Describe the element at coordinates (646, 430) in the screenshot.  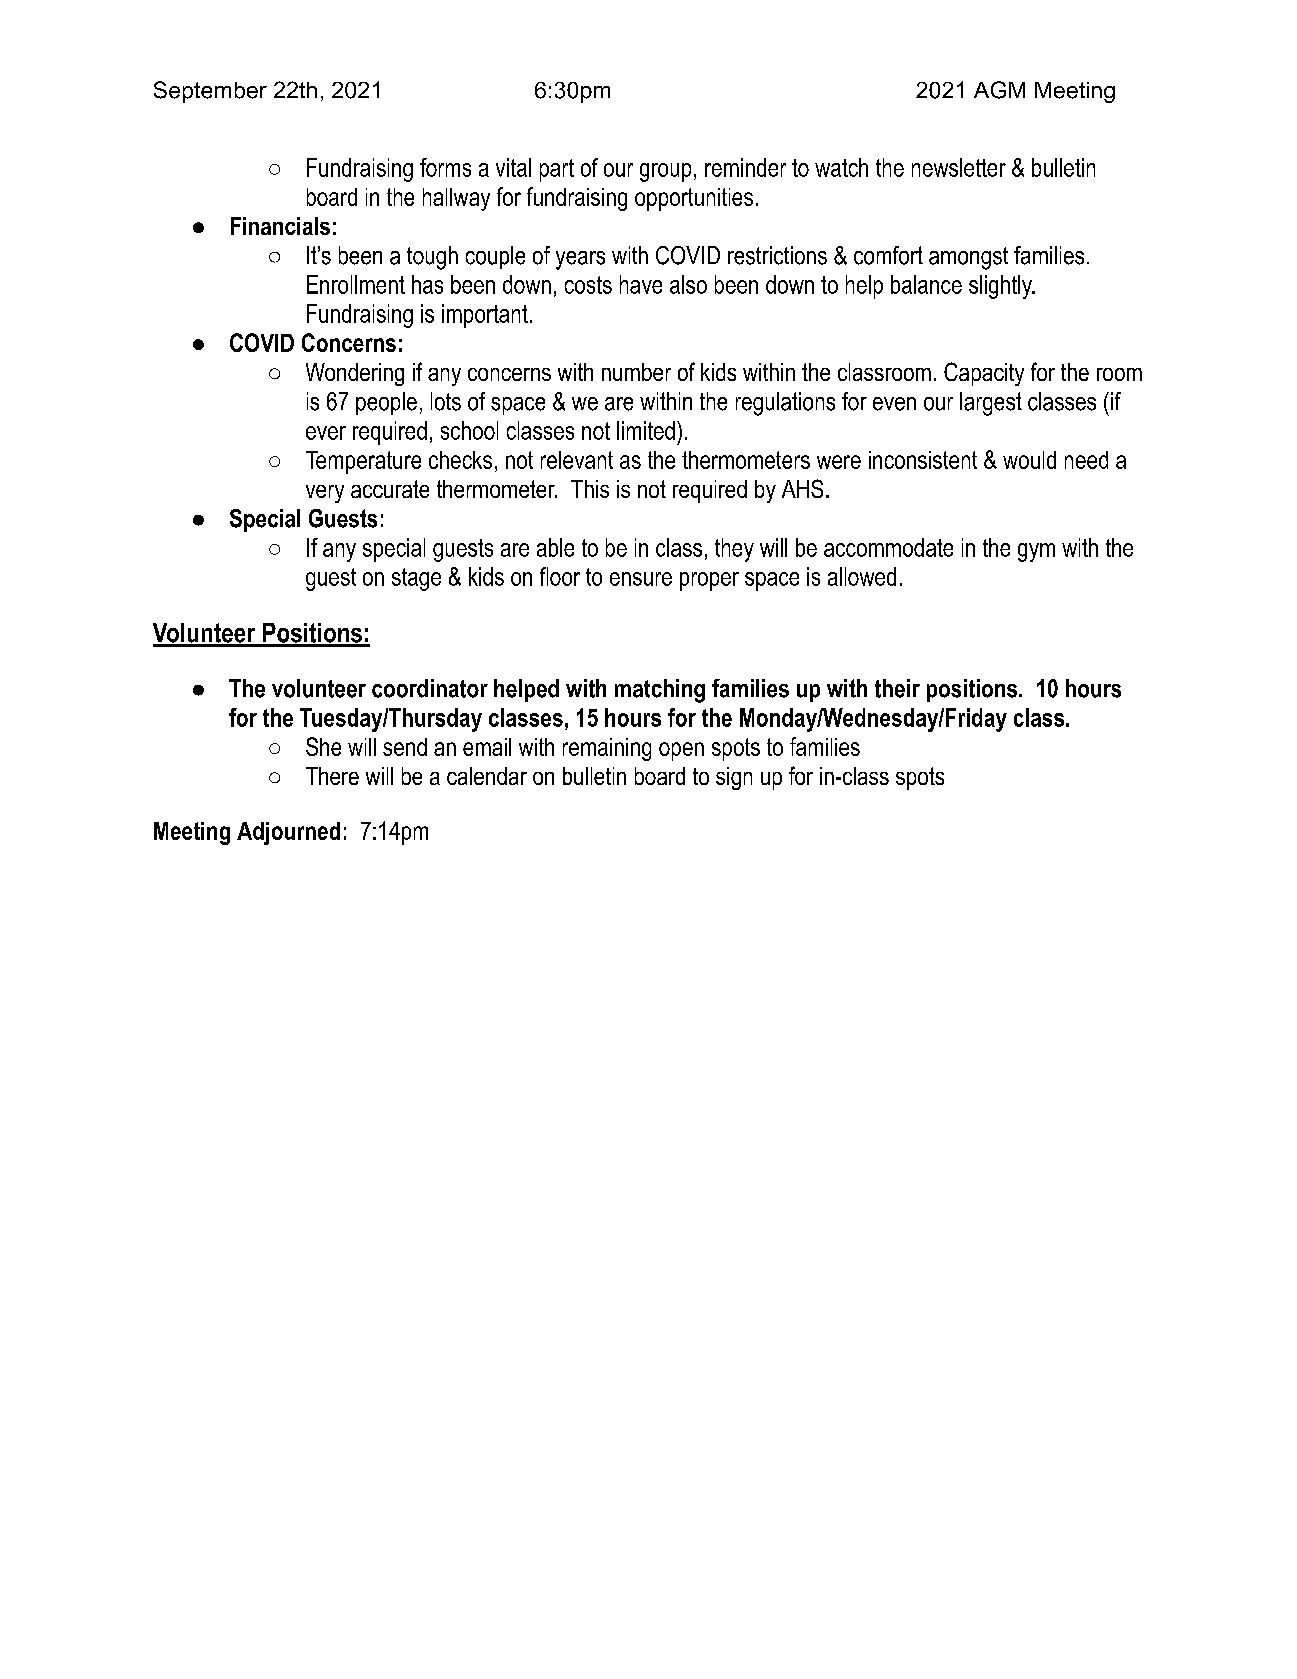
I see `limited` at that location.
